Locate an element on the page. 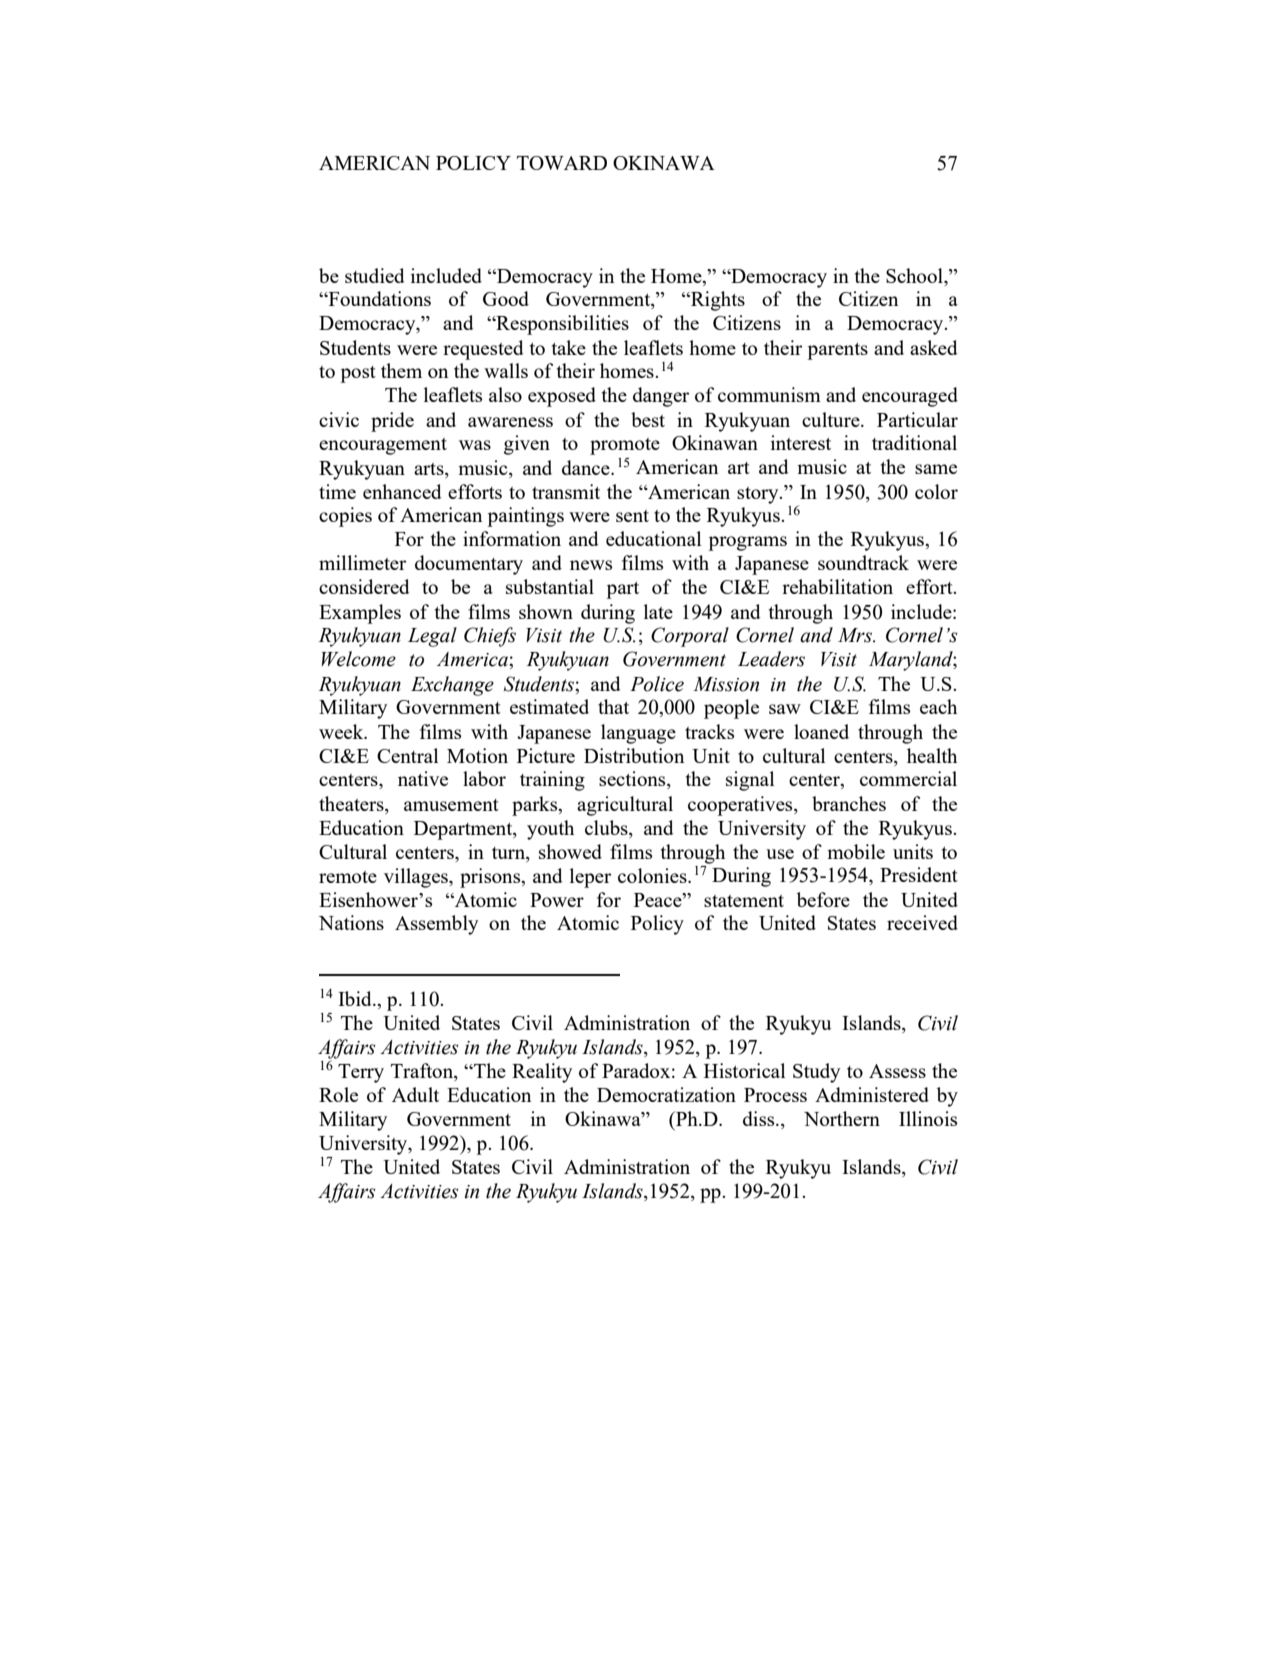 Image resolution: width=1277 pixels, height=1653 pixels. School is located at coordinates (915, 275).
